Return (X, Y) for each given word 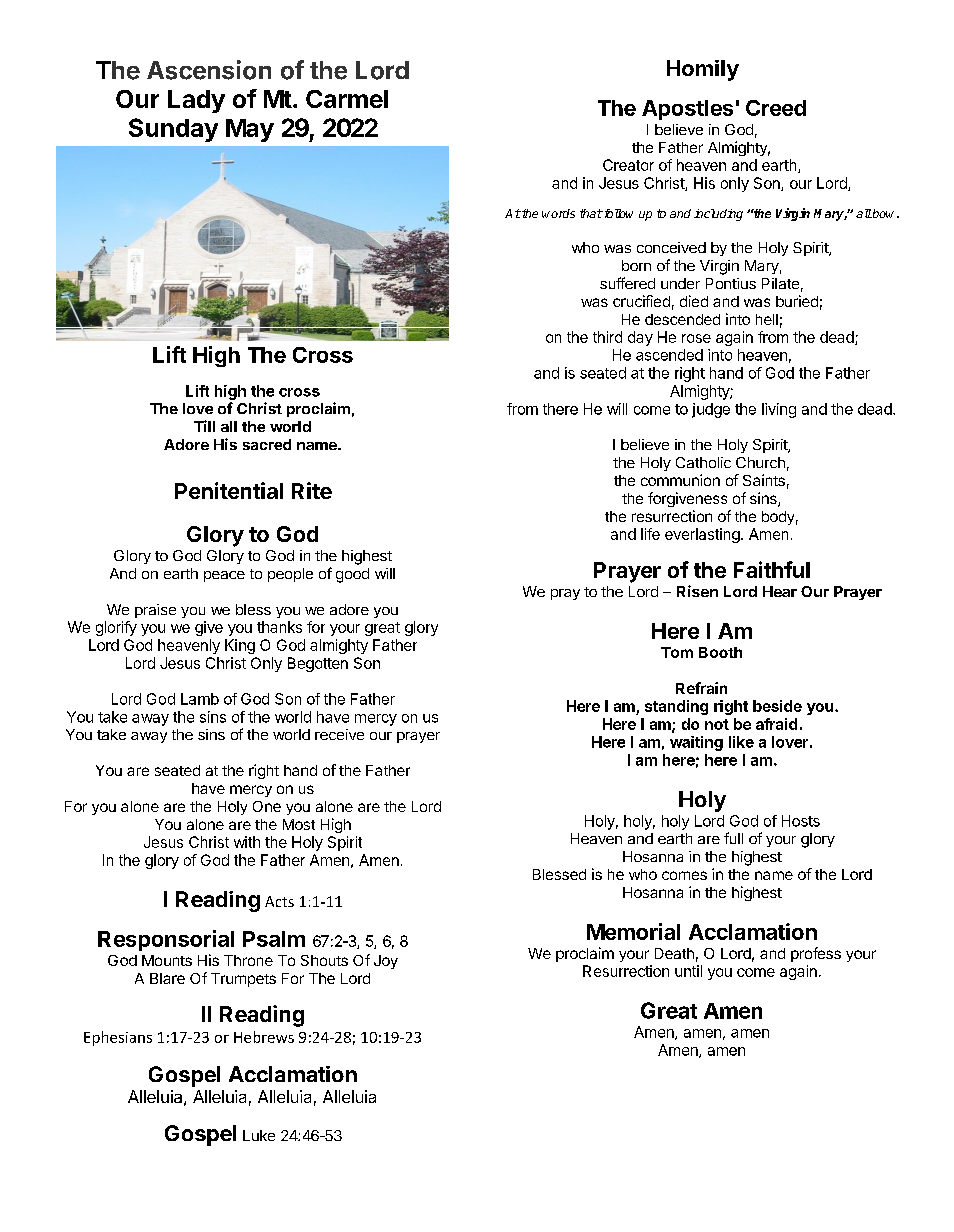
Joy (386, 962)
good (352, 575)
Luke (259, 1135)
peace (224, 576)
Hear (780, 591)
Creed (776, 108)
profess (816, 954)
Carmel (347, 99)
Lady (196, 101)
